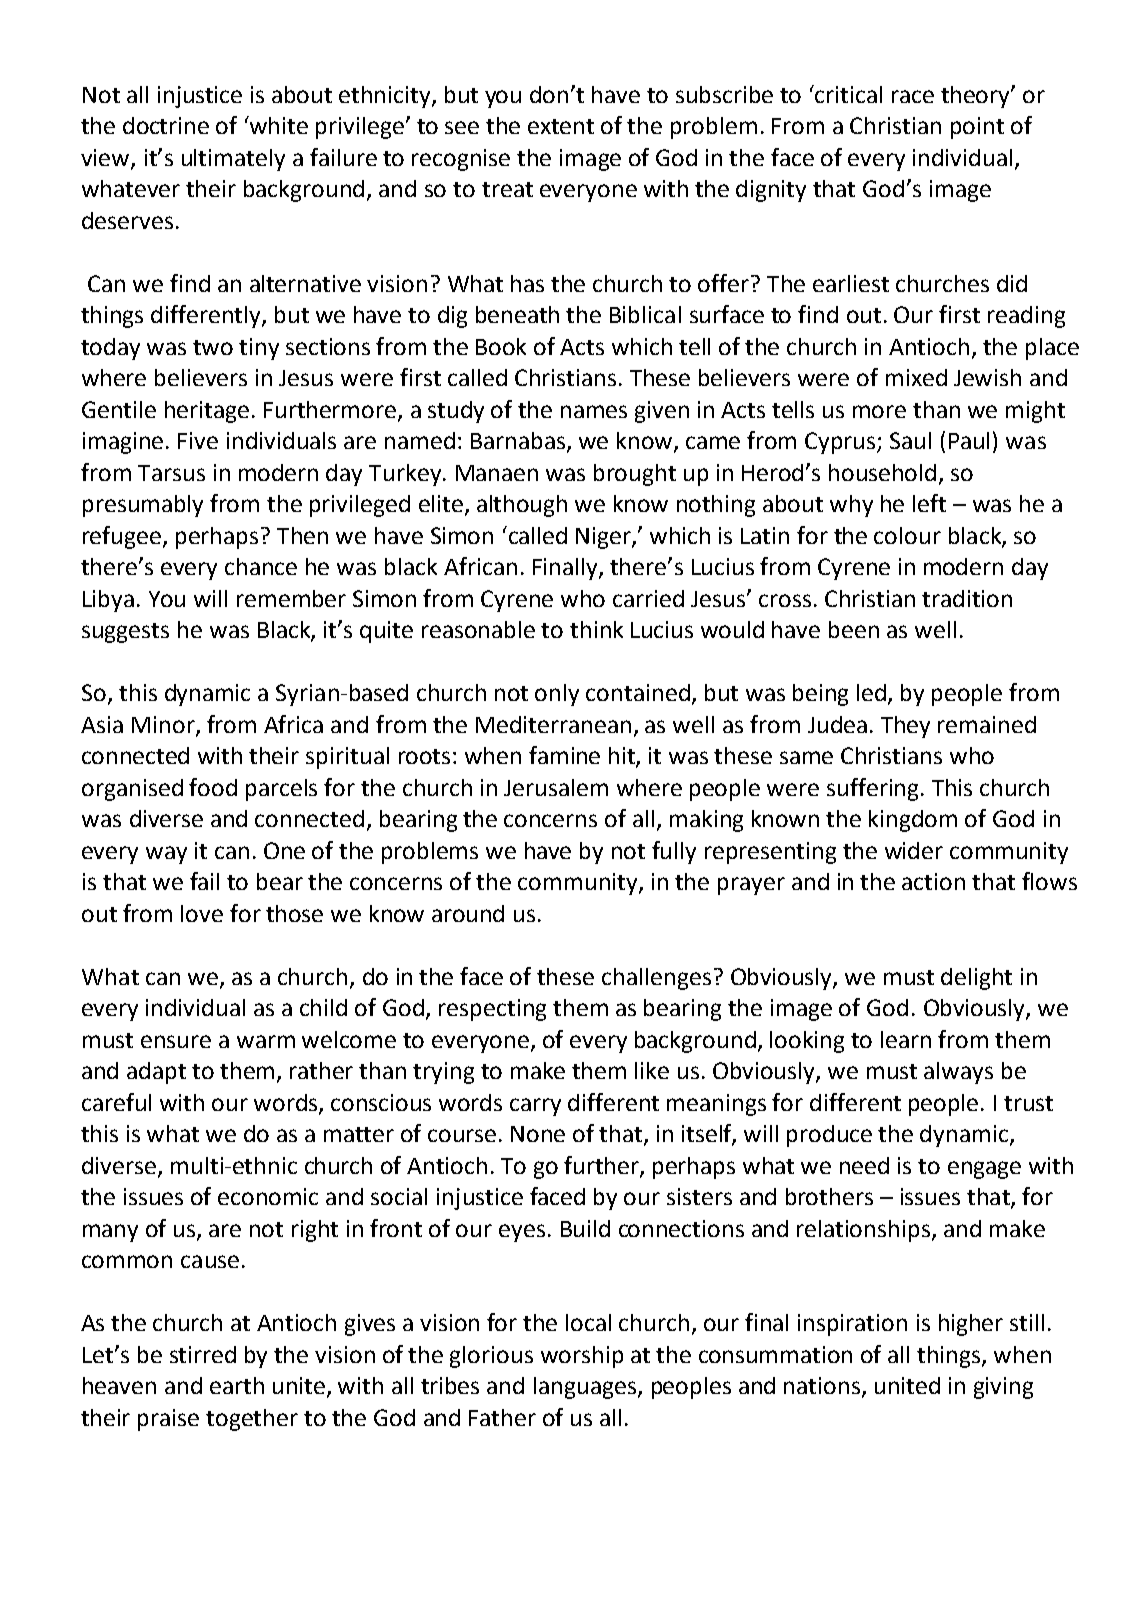 This document has height=1609, width=1138. I want to click on extent, so click(561, 126).
